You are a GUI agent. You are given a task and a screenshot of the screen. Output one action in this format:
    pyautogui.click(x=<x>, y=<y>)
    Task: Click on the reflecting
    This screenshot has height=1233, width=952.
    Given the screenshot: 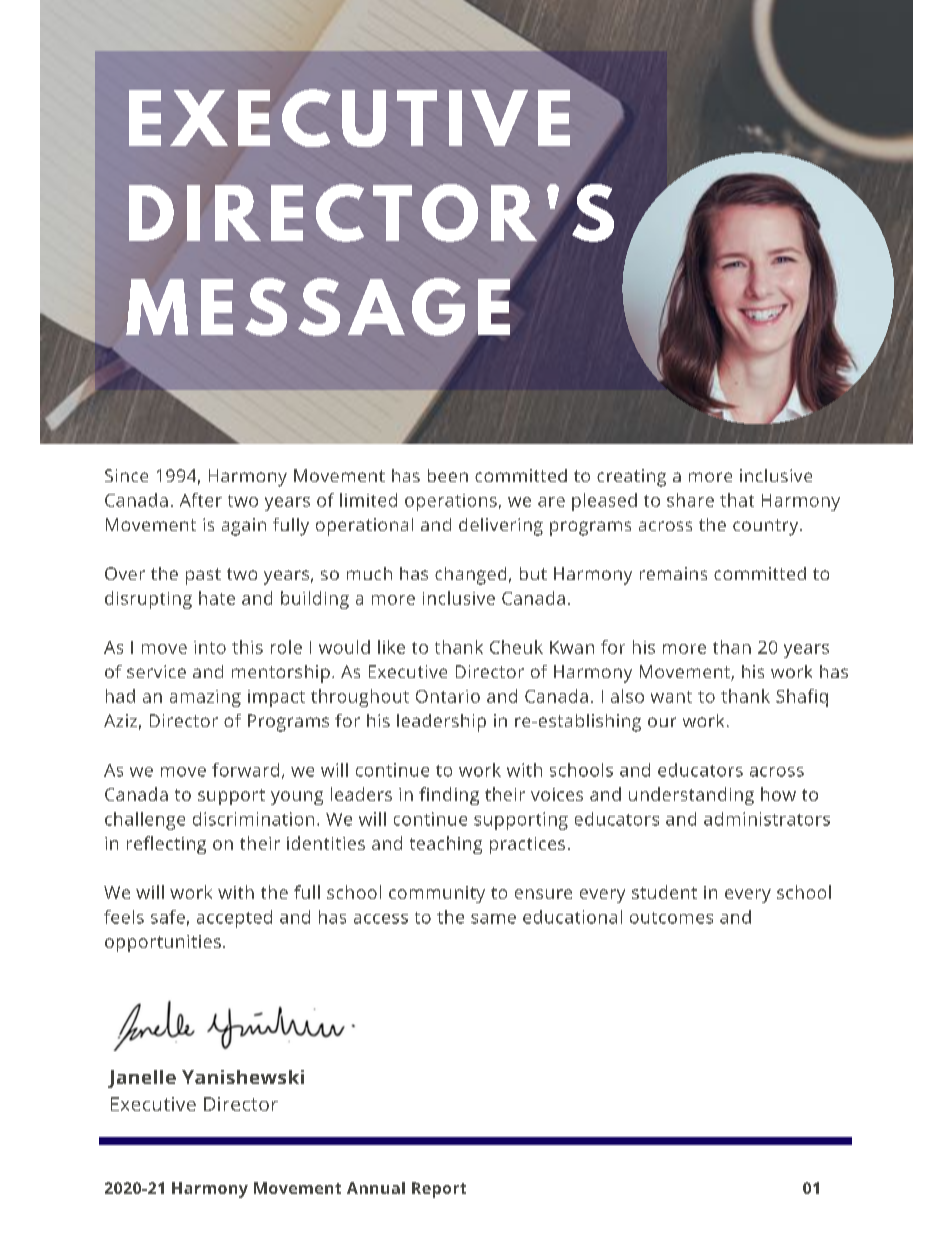 What is the action you would take?
    pyautogui.click(x=166, y=845)
